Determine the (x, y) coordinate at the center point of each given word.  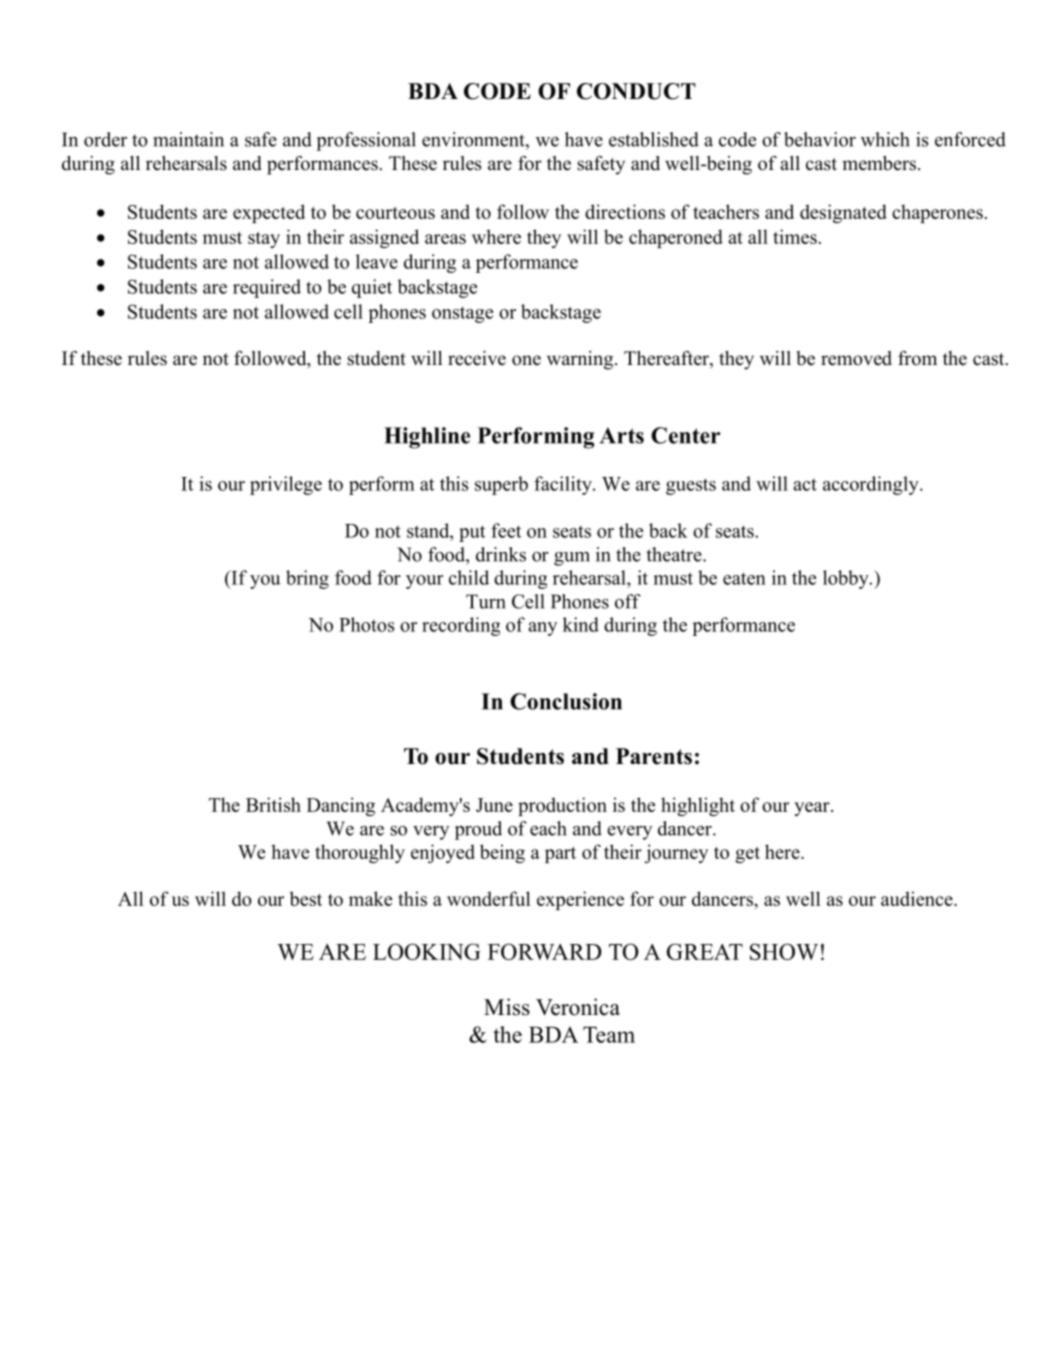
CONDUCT (636, 91)
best (305, 898)
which (885, 139)
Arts (622, 435)
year (813, 809)
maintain (189, 139)
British (273, 804)
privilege (286, 485)
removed (856, 358)
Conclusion (566, 701)
